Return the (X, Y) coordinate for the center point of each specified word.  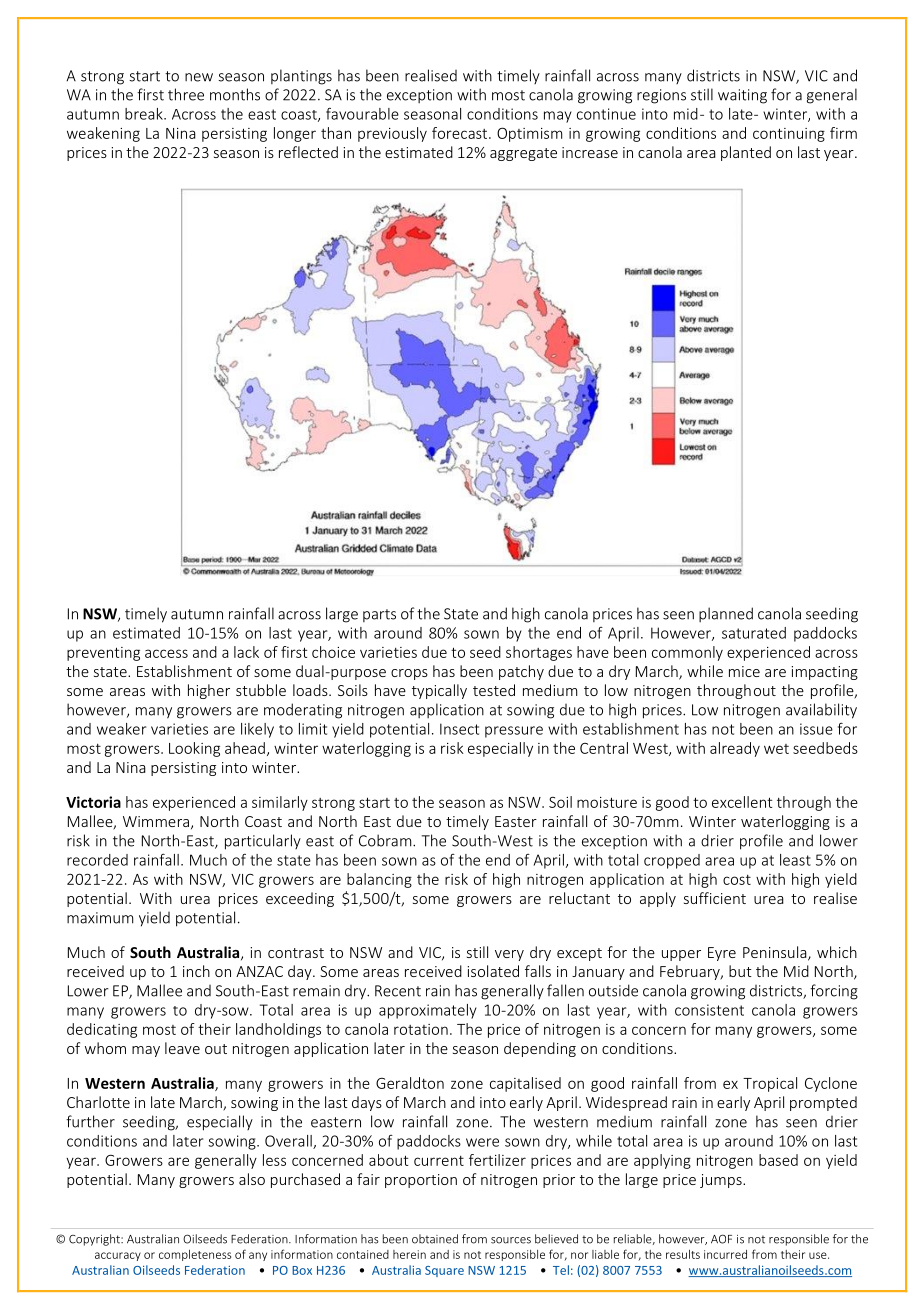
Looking (194, 749)
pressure (514, 732)
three (186, 94)
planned (726, 614)
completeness (195, 1255)
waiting (742, 96)
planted (746, 153)
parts (379, 615)
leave (182, 1048)
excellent (742, 802)
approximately (428, 1011)
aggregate (523, 154)
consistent (709, 1010)
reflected (308, 152)
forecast (461, 133)
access (166, 653)
